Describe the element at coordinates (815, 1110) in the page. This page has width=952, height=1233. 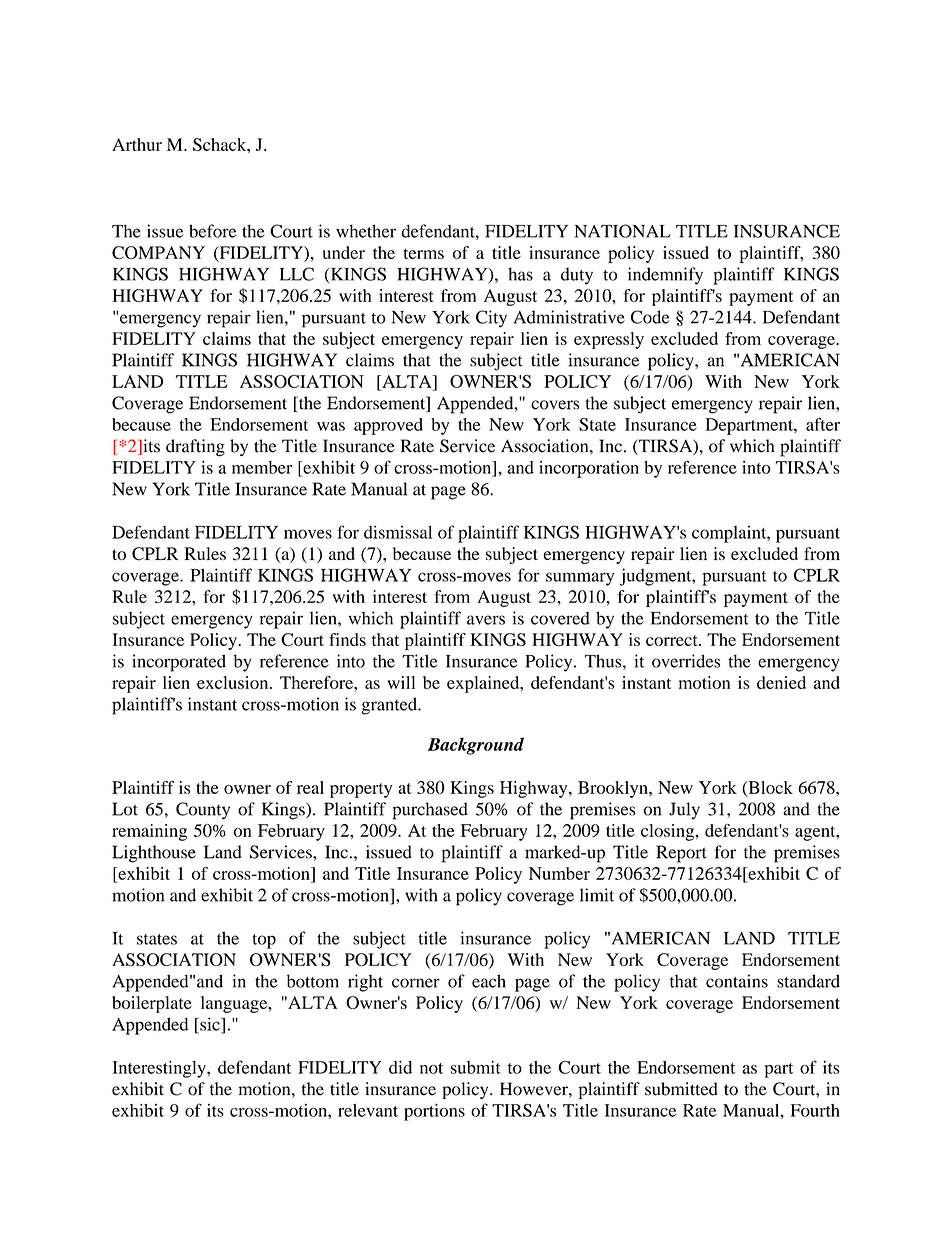
I see `Fourth` at that location.
